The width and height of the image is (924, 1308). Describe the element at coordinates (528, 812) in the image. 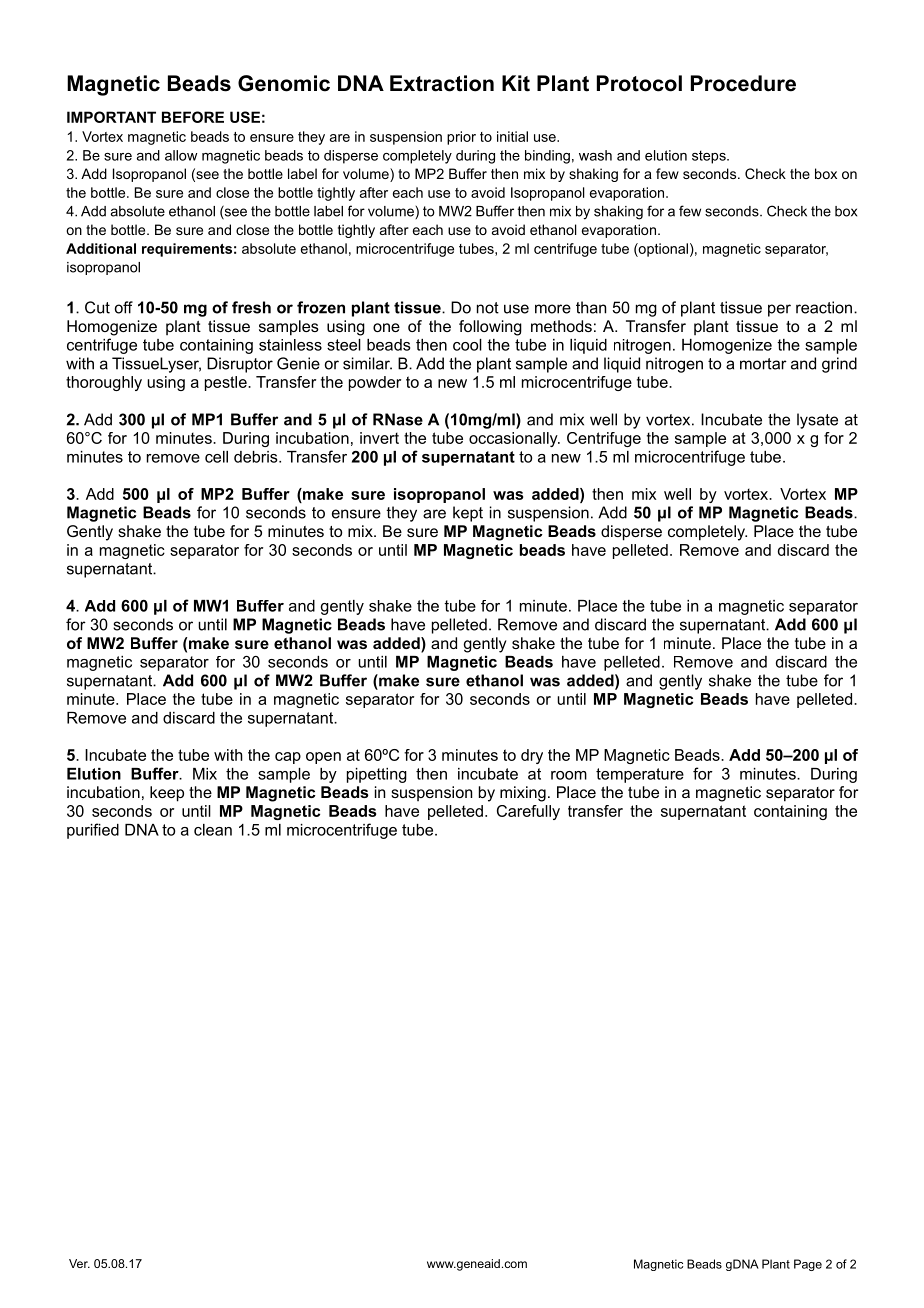

I see `Carefully` at that location.
